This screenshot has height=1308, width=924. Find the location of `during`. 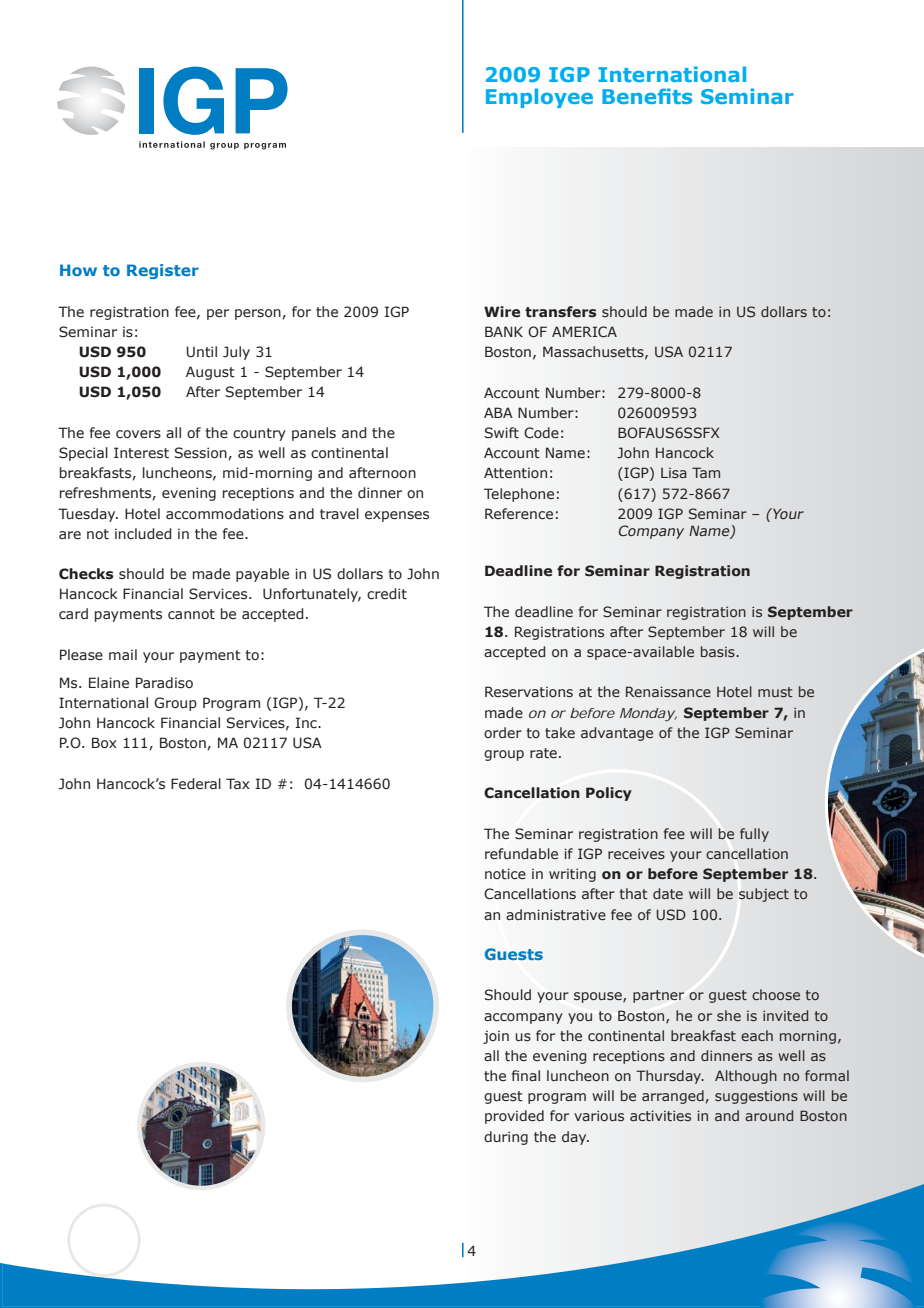

during is located at coordinates (506, 1138).
